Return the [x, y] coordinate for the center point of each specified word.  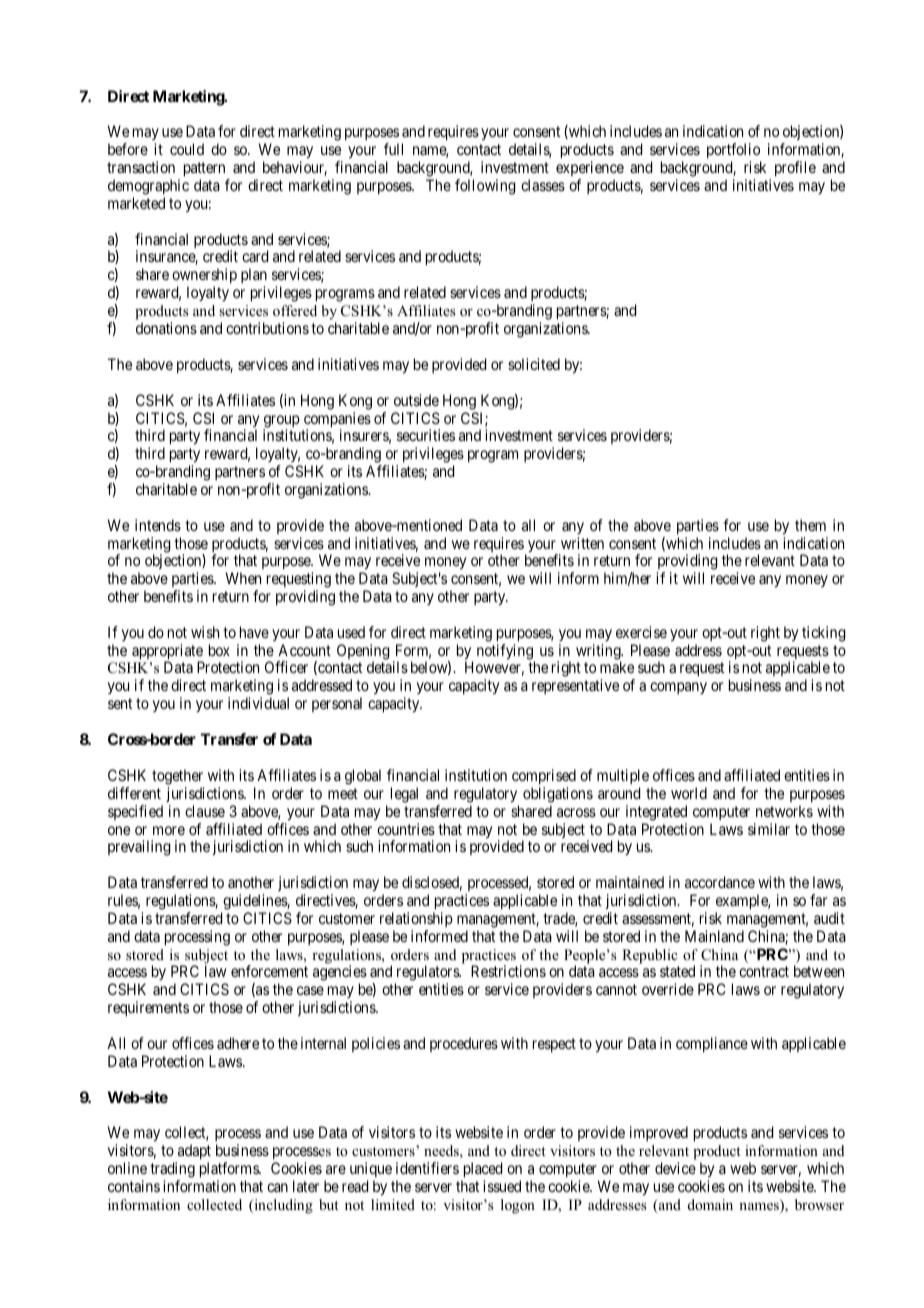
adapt [194, 1151]
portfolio [734, 152]
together [177, 777]
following [485, 187]
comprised [544, 776]
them [810, 525]
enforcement [269, 971]
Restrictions [508, 971]
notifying [506, 653]
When [243, 578]
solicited [534, 364]
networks [784, 811]
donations [166, 328]
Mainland [714, 936]
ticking [824, 634]
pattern [206, 171]
